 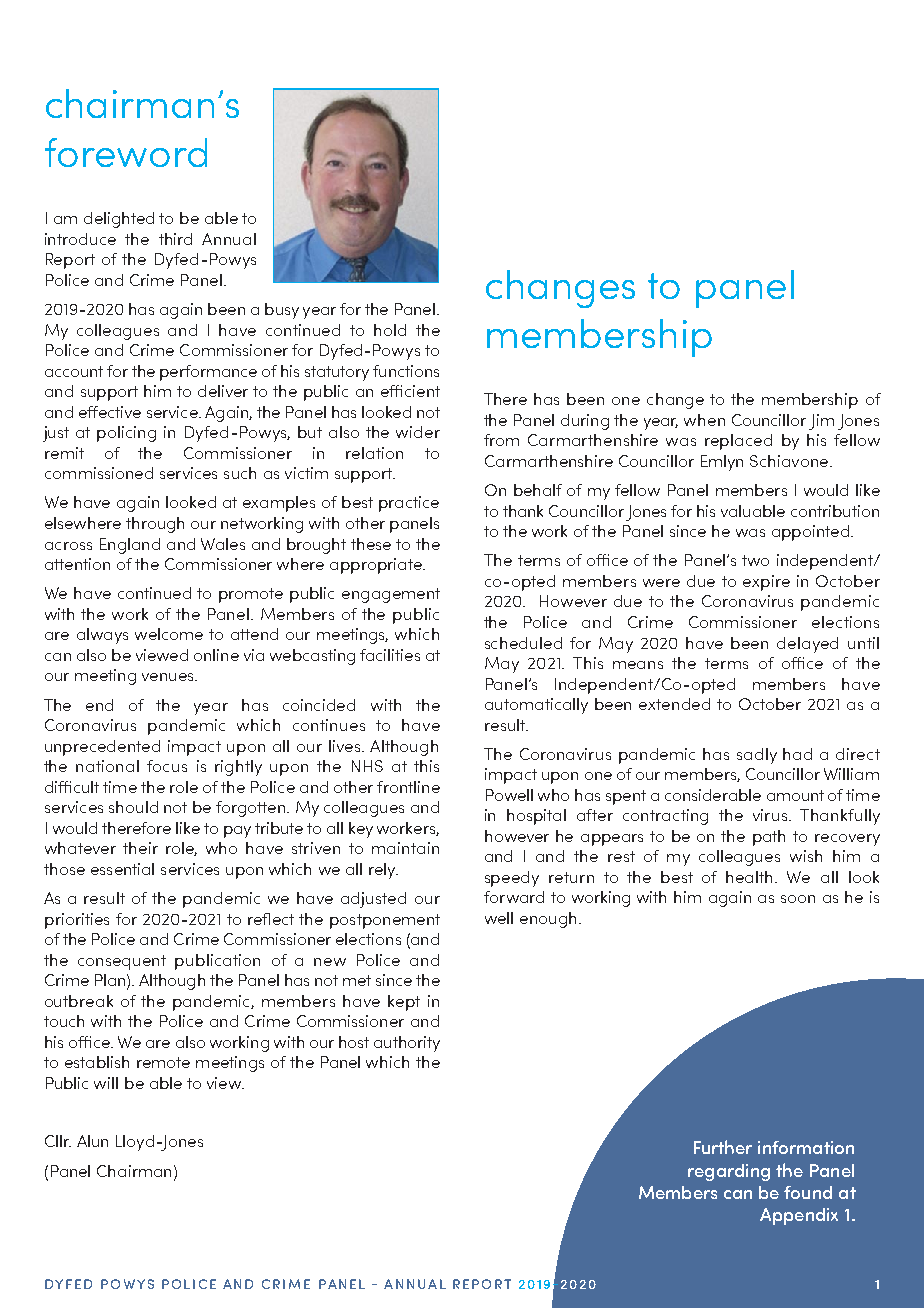 What do you see at coordinates (390, 330) in the image?
I see `hold` at bounding box center [390, 330].
